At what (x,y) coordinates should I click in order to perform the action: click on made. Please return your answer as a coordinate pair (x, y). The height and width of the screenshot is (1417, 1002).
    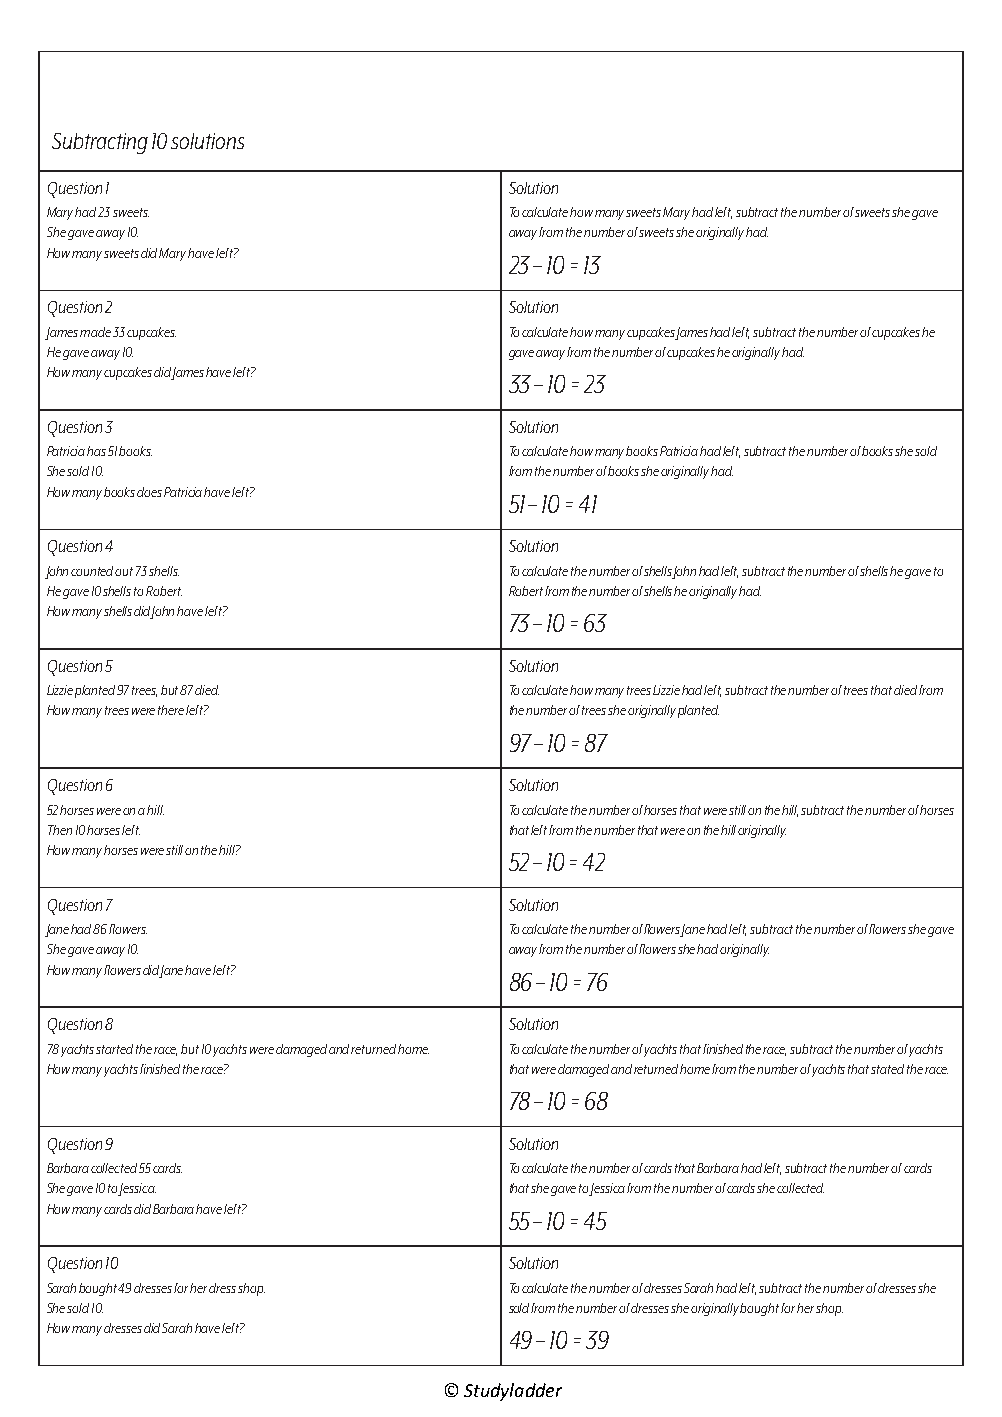
    Looking at the image, I should click on (95, 332).
